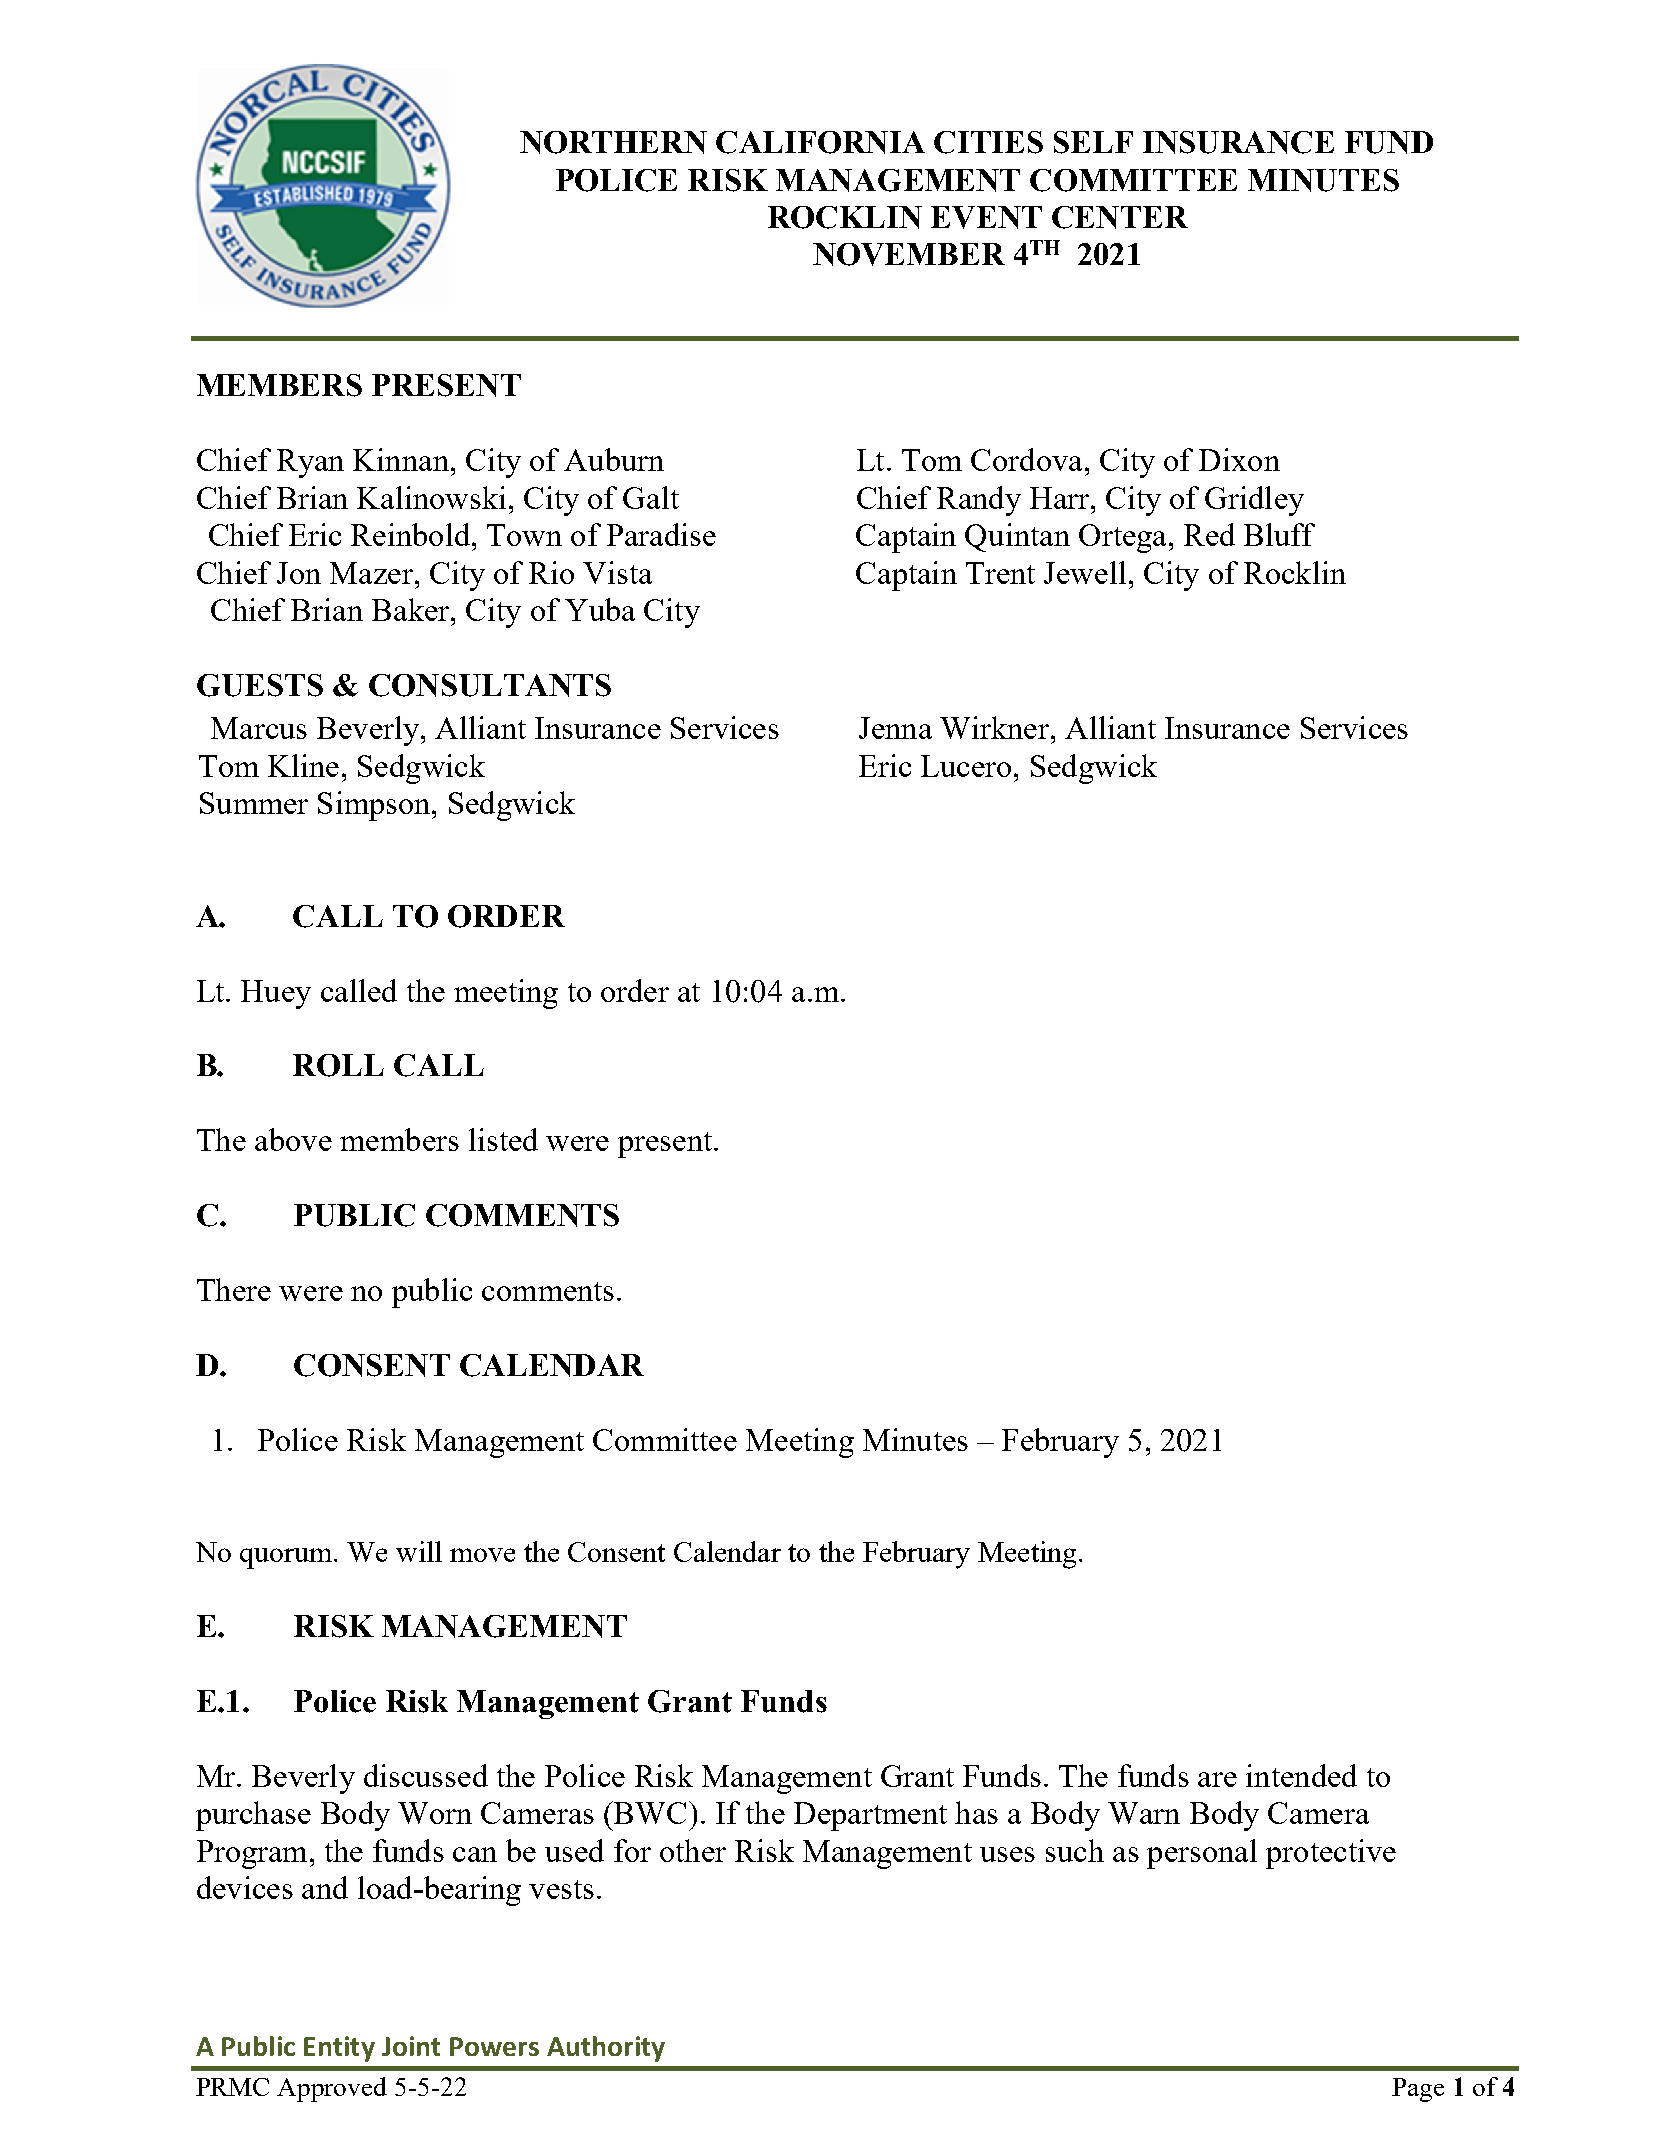  Describe the element at coordinates (411, 2046) in the page. I see `Joint` at that location.
